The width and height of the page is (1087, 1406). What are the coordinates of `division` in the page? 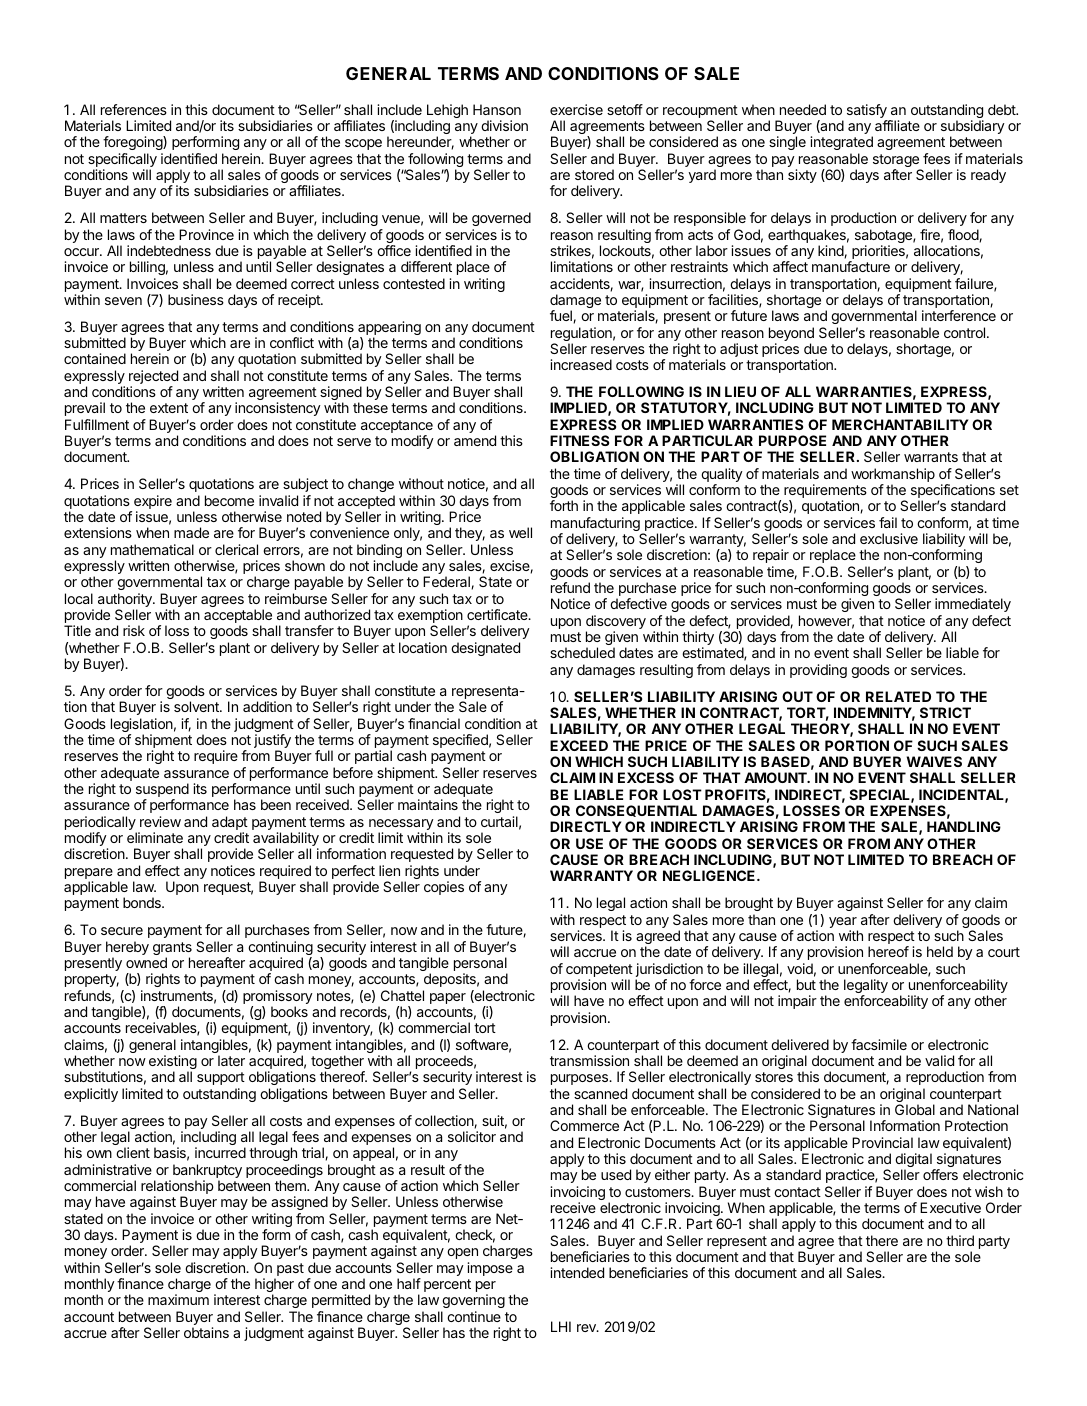 It's located at (504, 125).
